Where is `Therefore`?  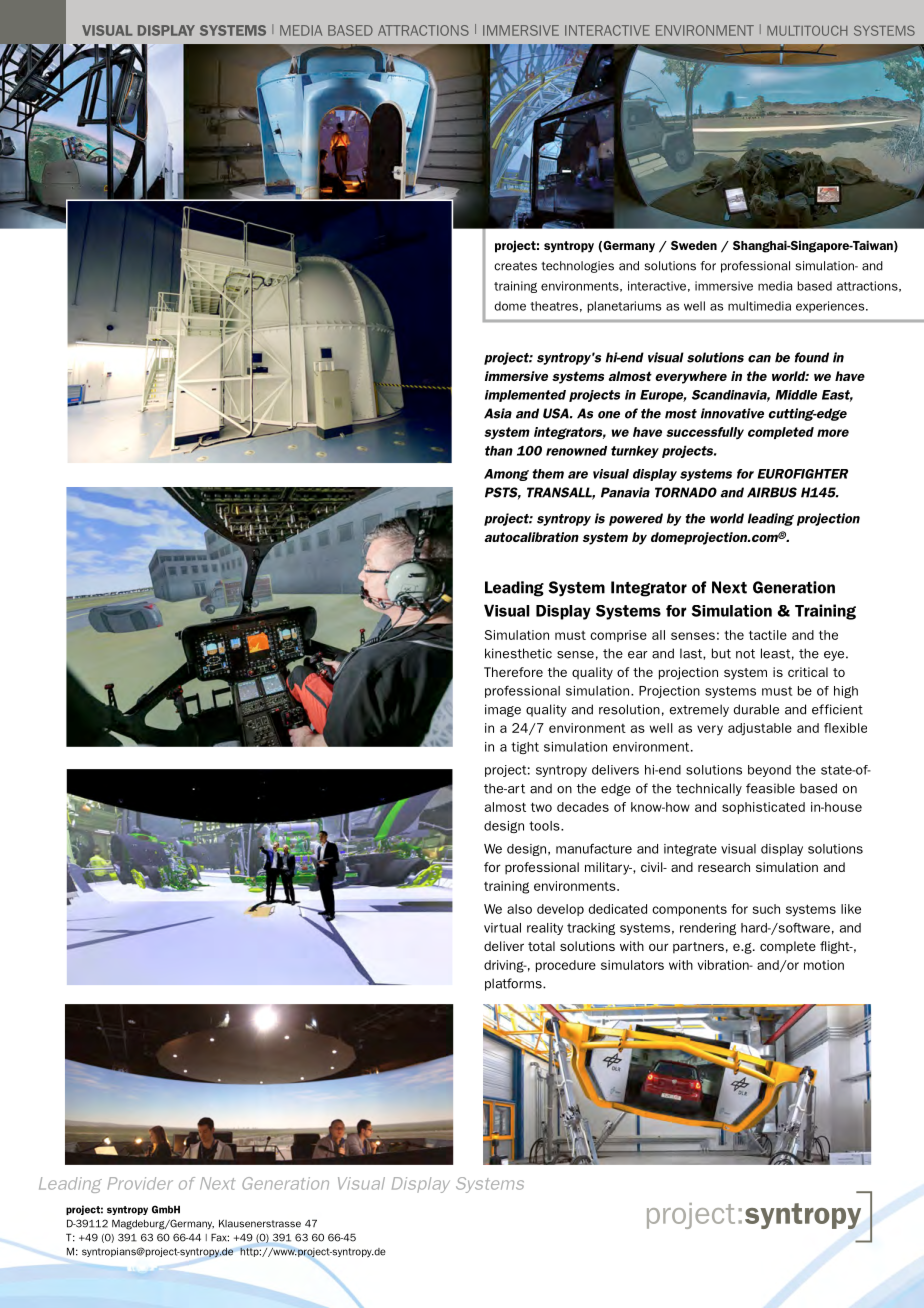 Therefore is located at coordinates (513, 672).
